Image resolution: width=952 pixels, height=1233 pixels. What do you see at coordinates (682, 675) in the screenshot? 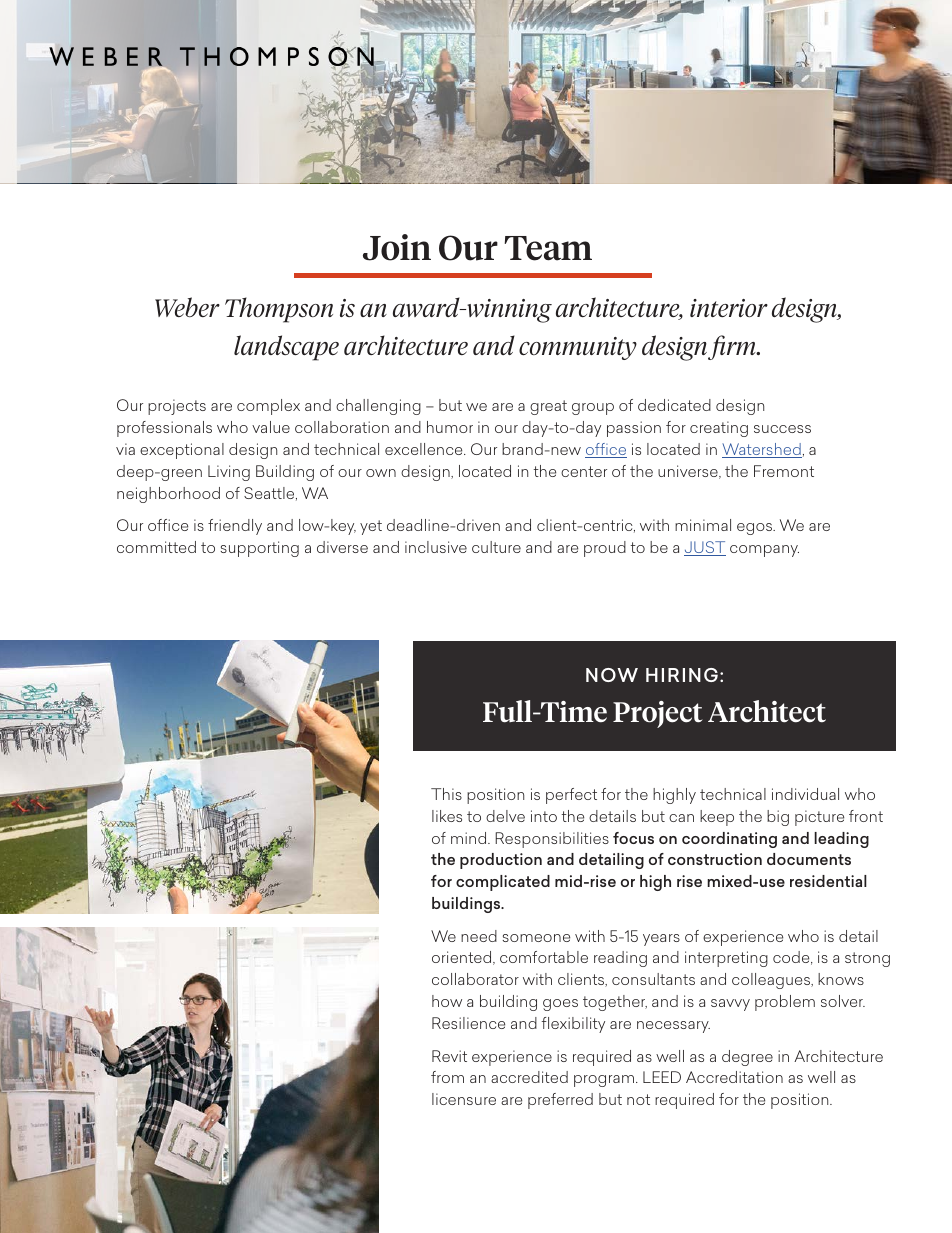
I see `HIRING` at bounding box center [682, 675].
